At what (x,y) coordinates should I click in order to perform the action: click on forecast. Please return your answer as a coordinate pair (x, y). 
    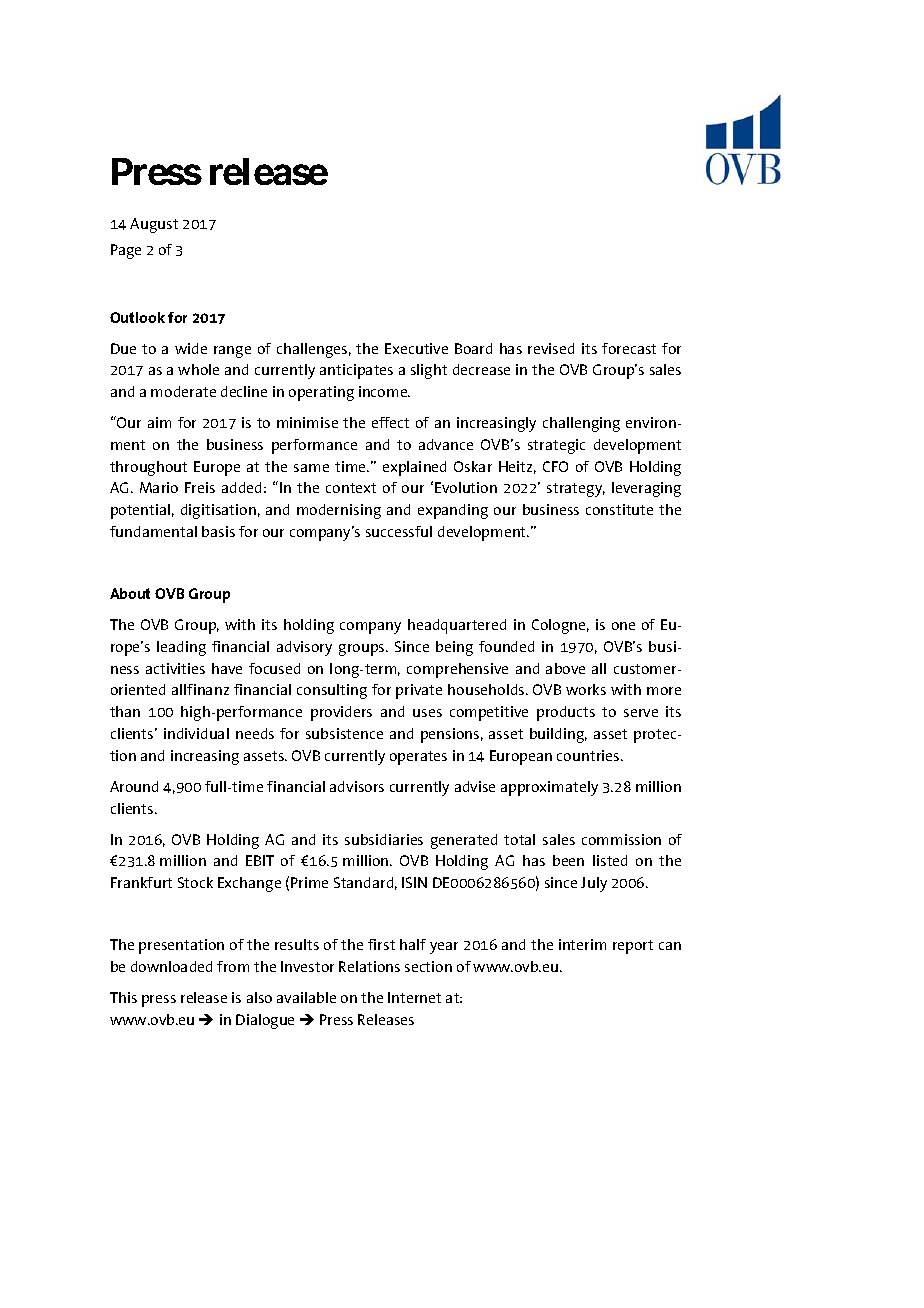
    Looking at the image, I should click on (629, 348).
